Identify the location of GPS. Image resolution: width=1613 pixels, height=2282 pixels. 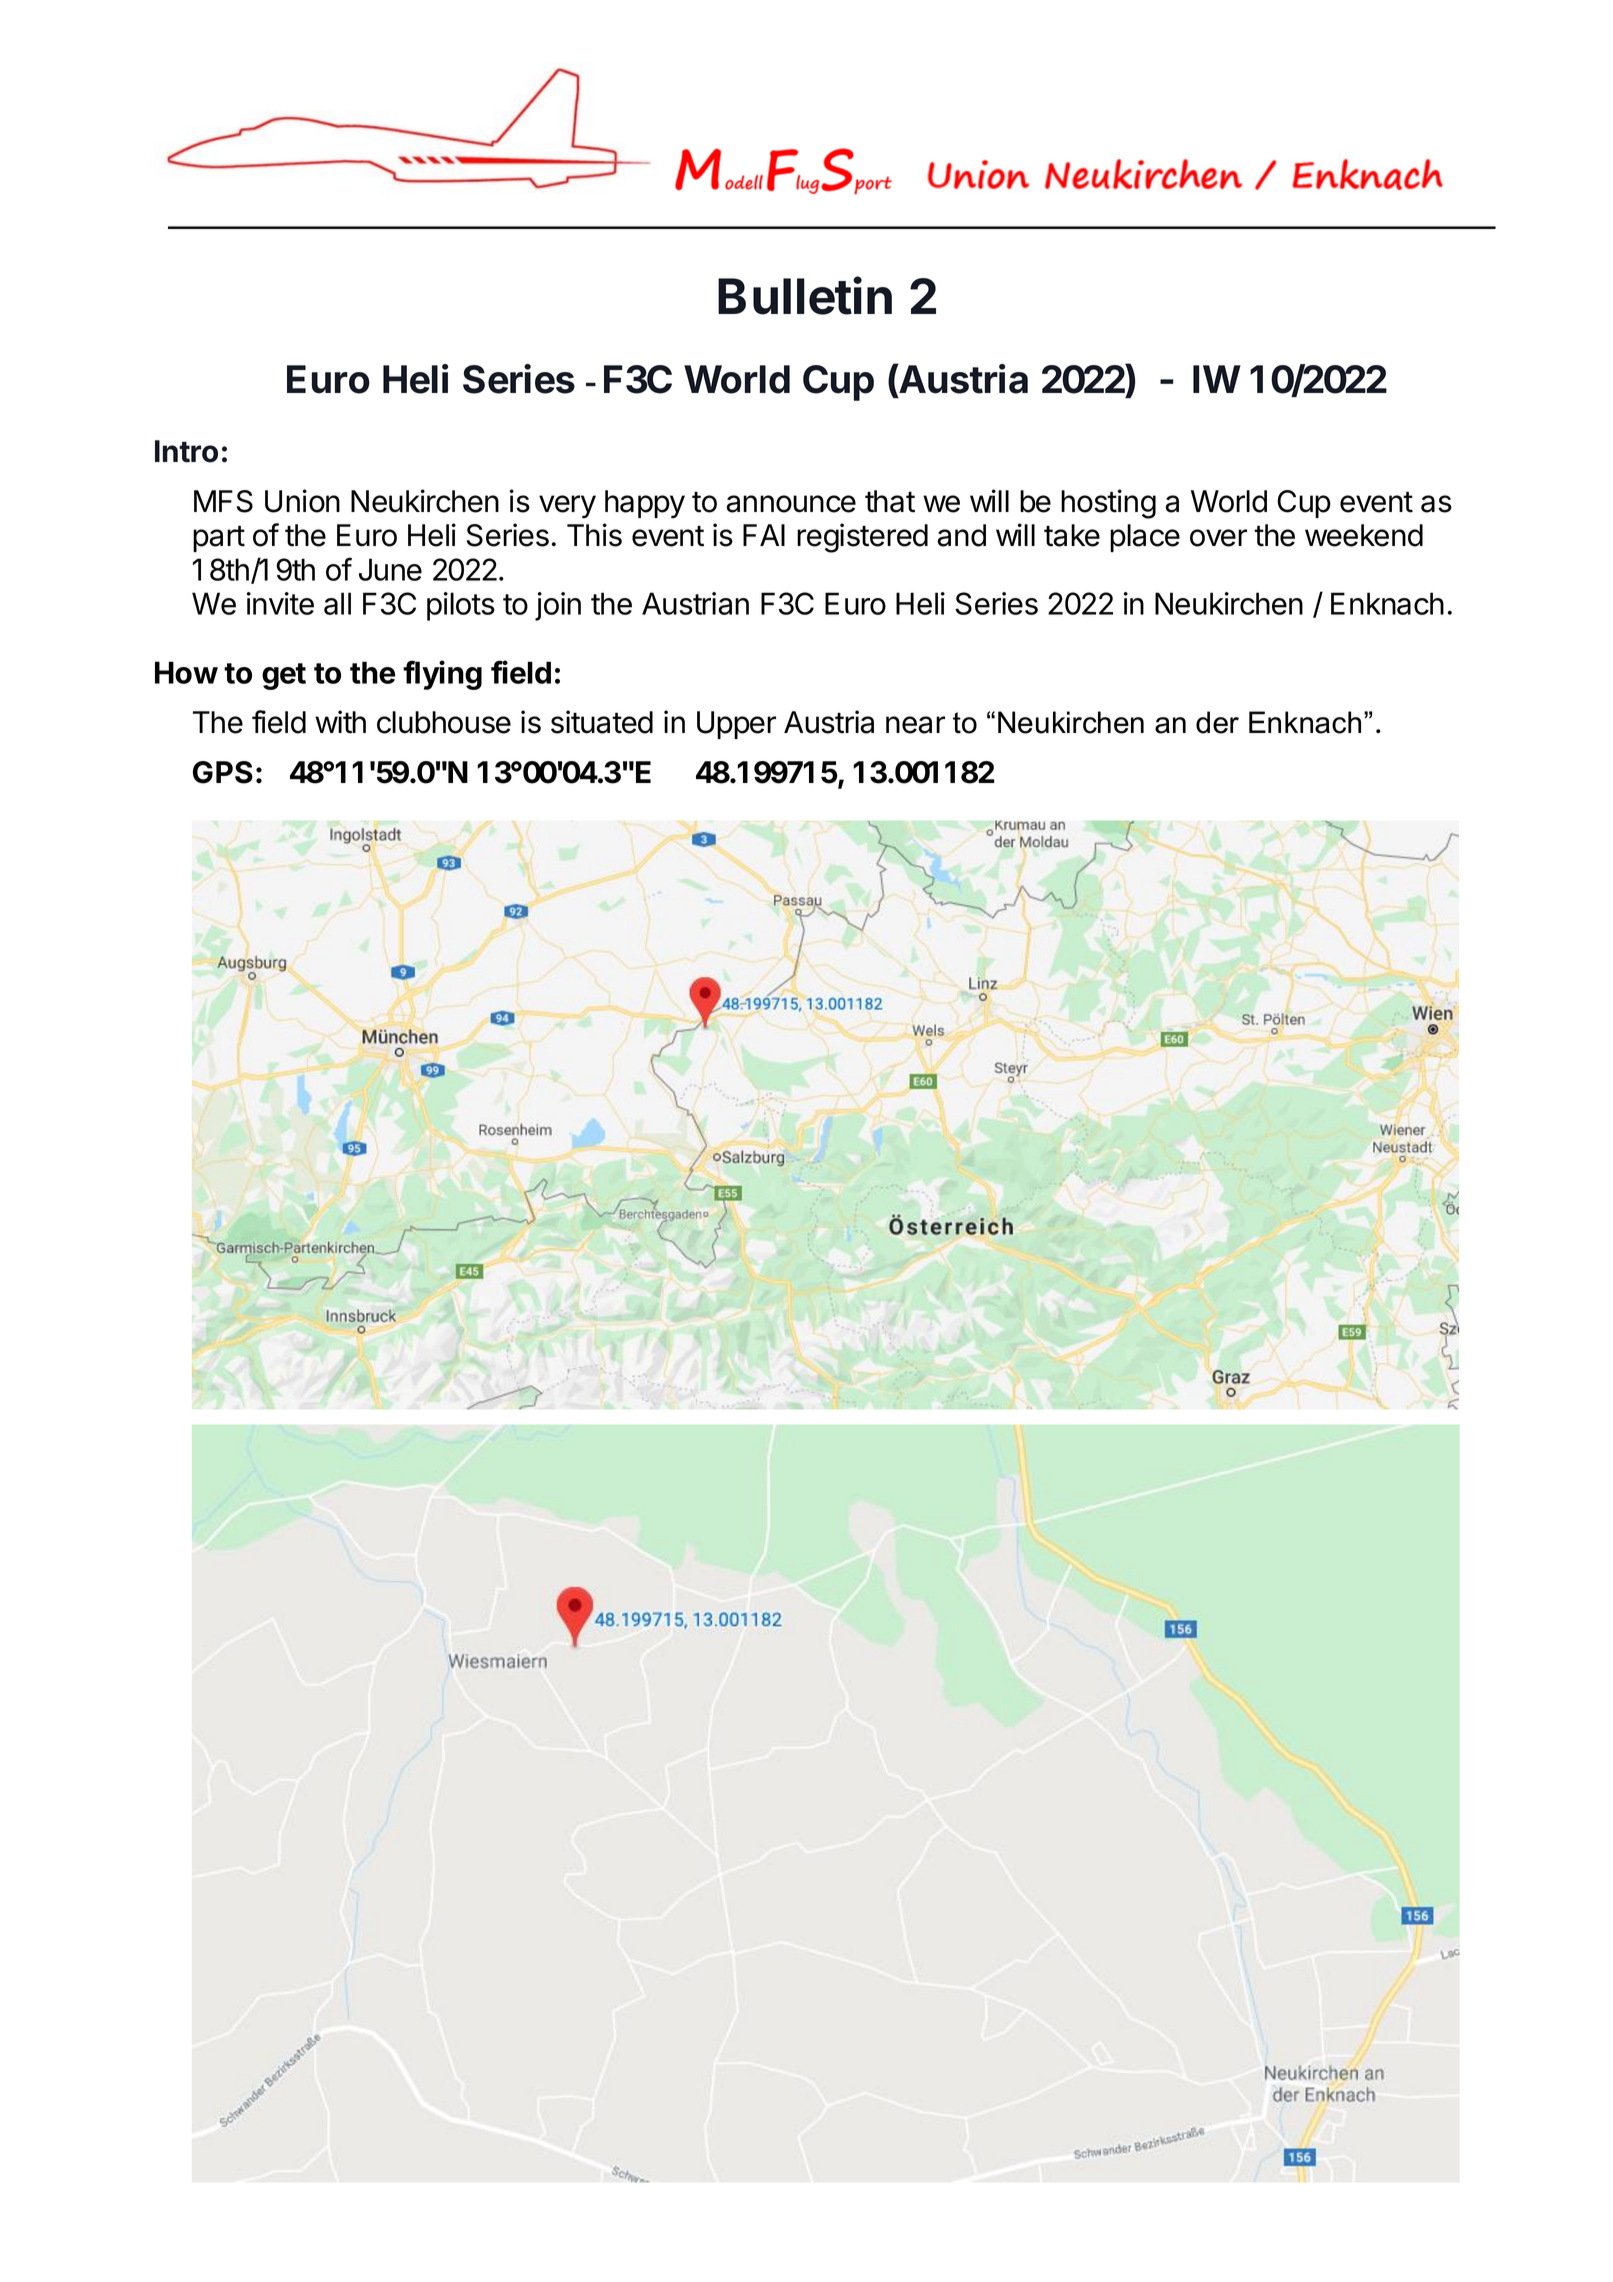
(223, 772).
